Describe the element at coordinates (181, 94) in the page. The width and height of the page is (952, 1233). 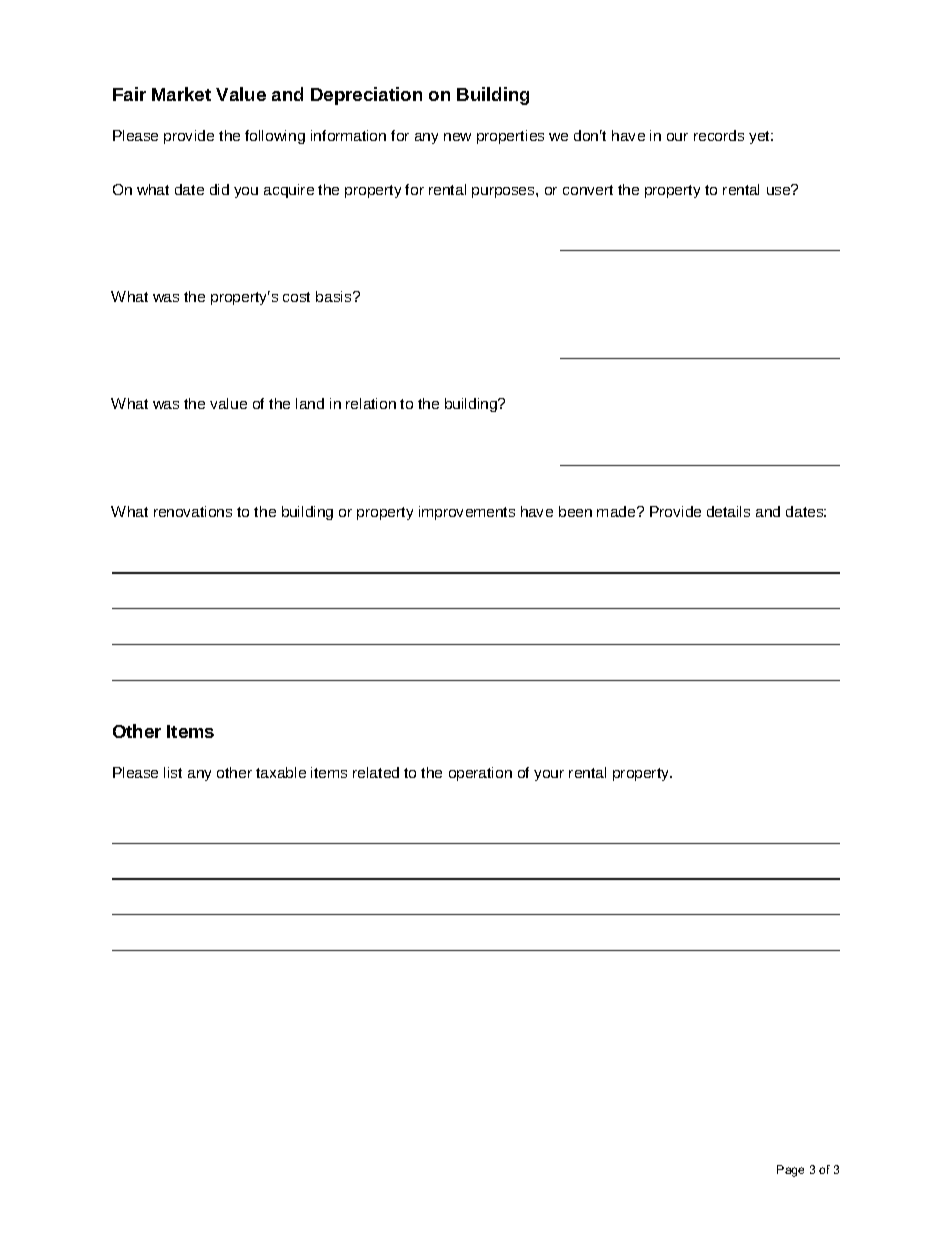
I see `Market` at that location.
